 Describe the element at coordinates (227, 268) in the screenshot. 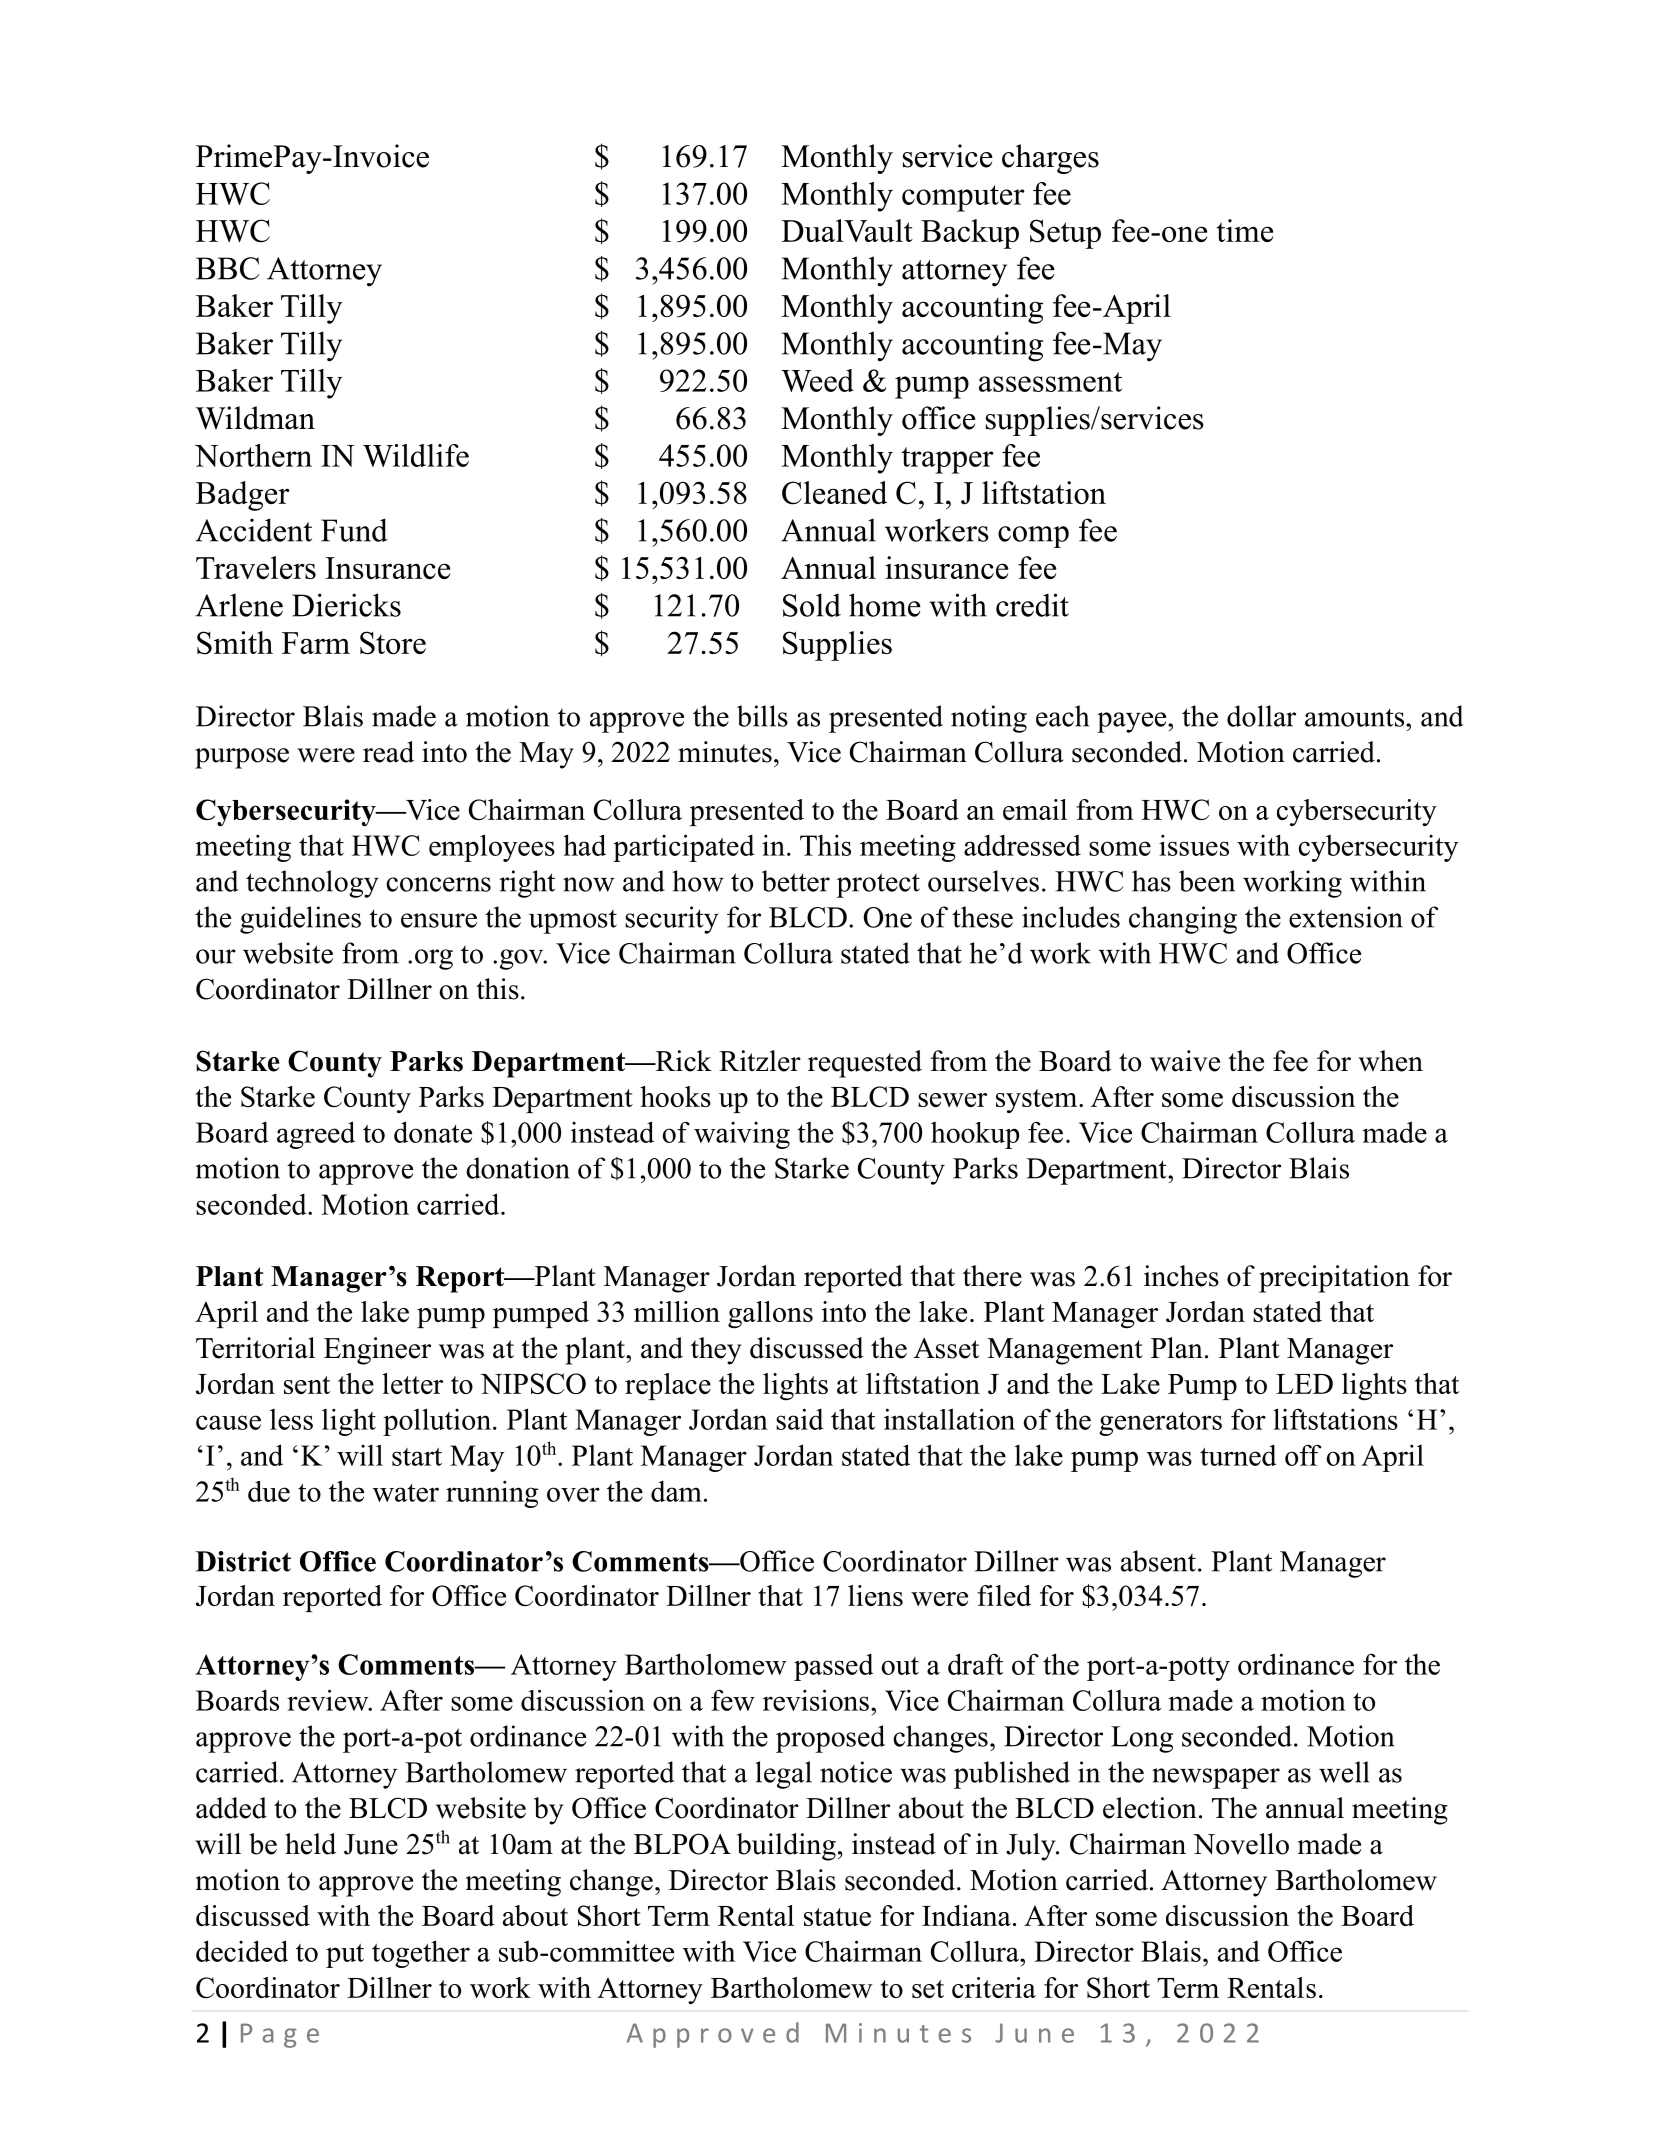

I see `BBC` at that location.
